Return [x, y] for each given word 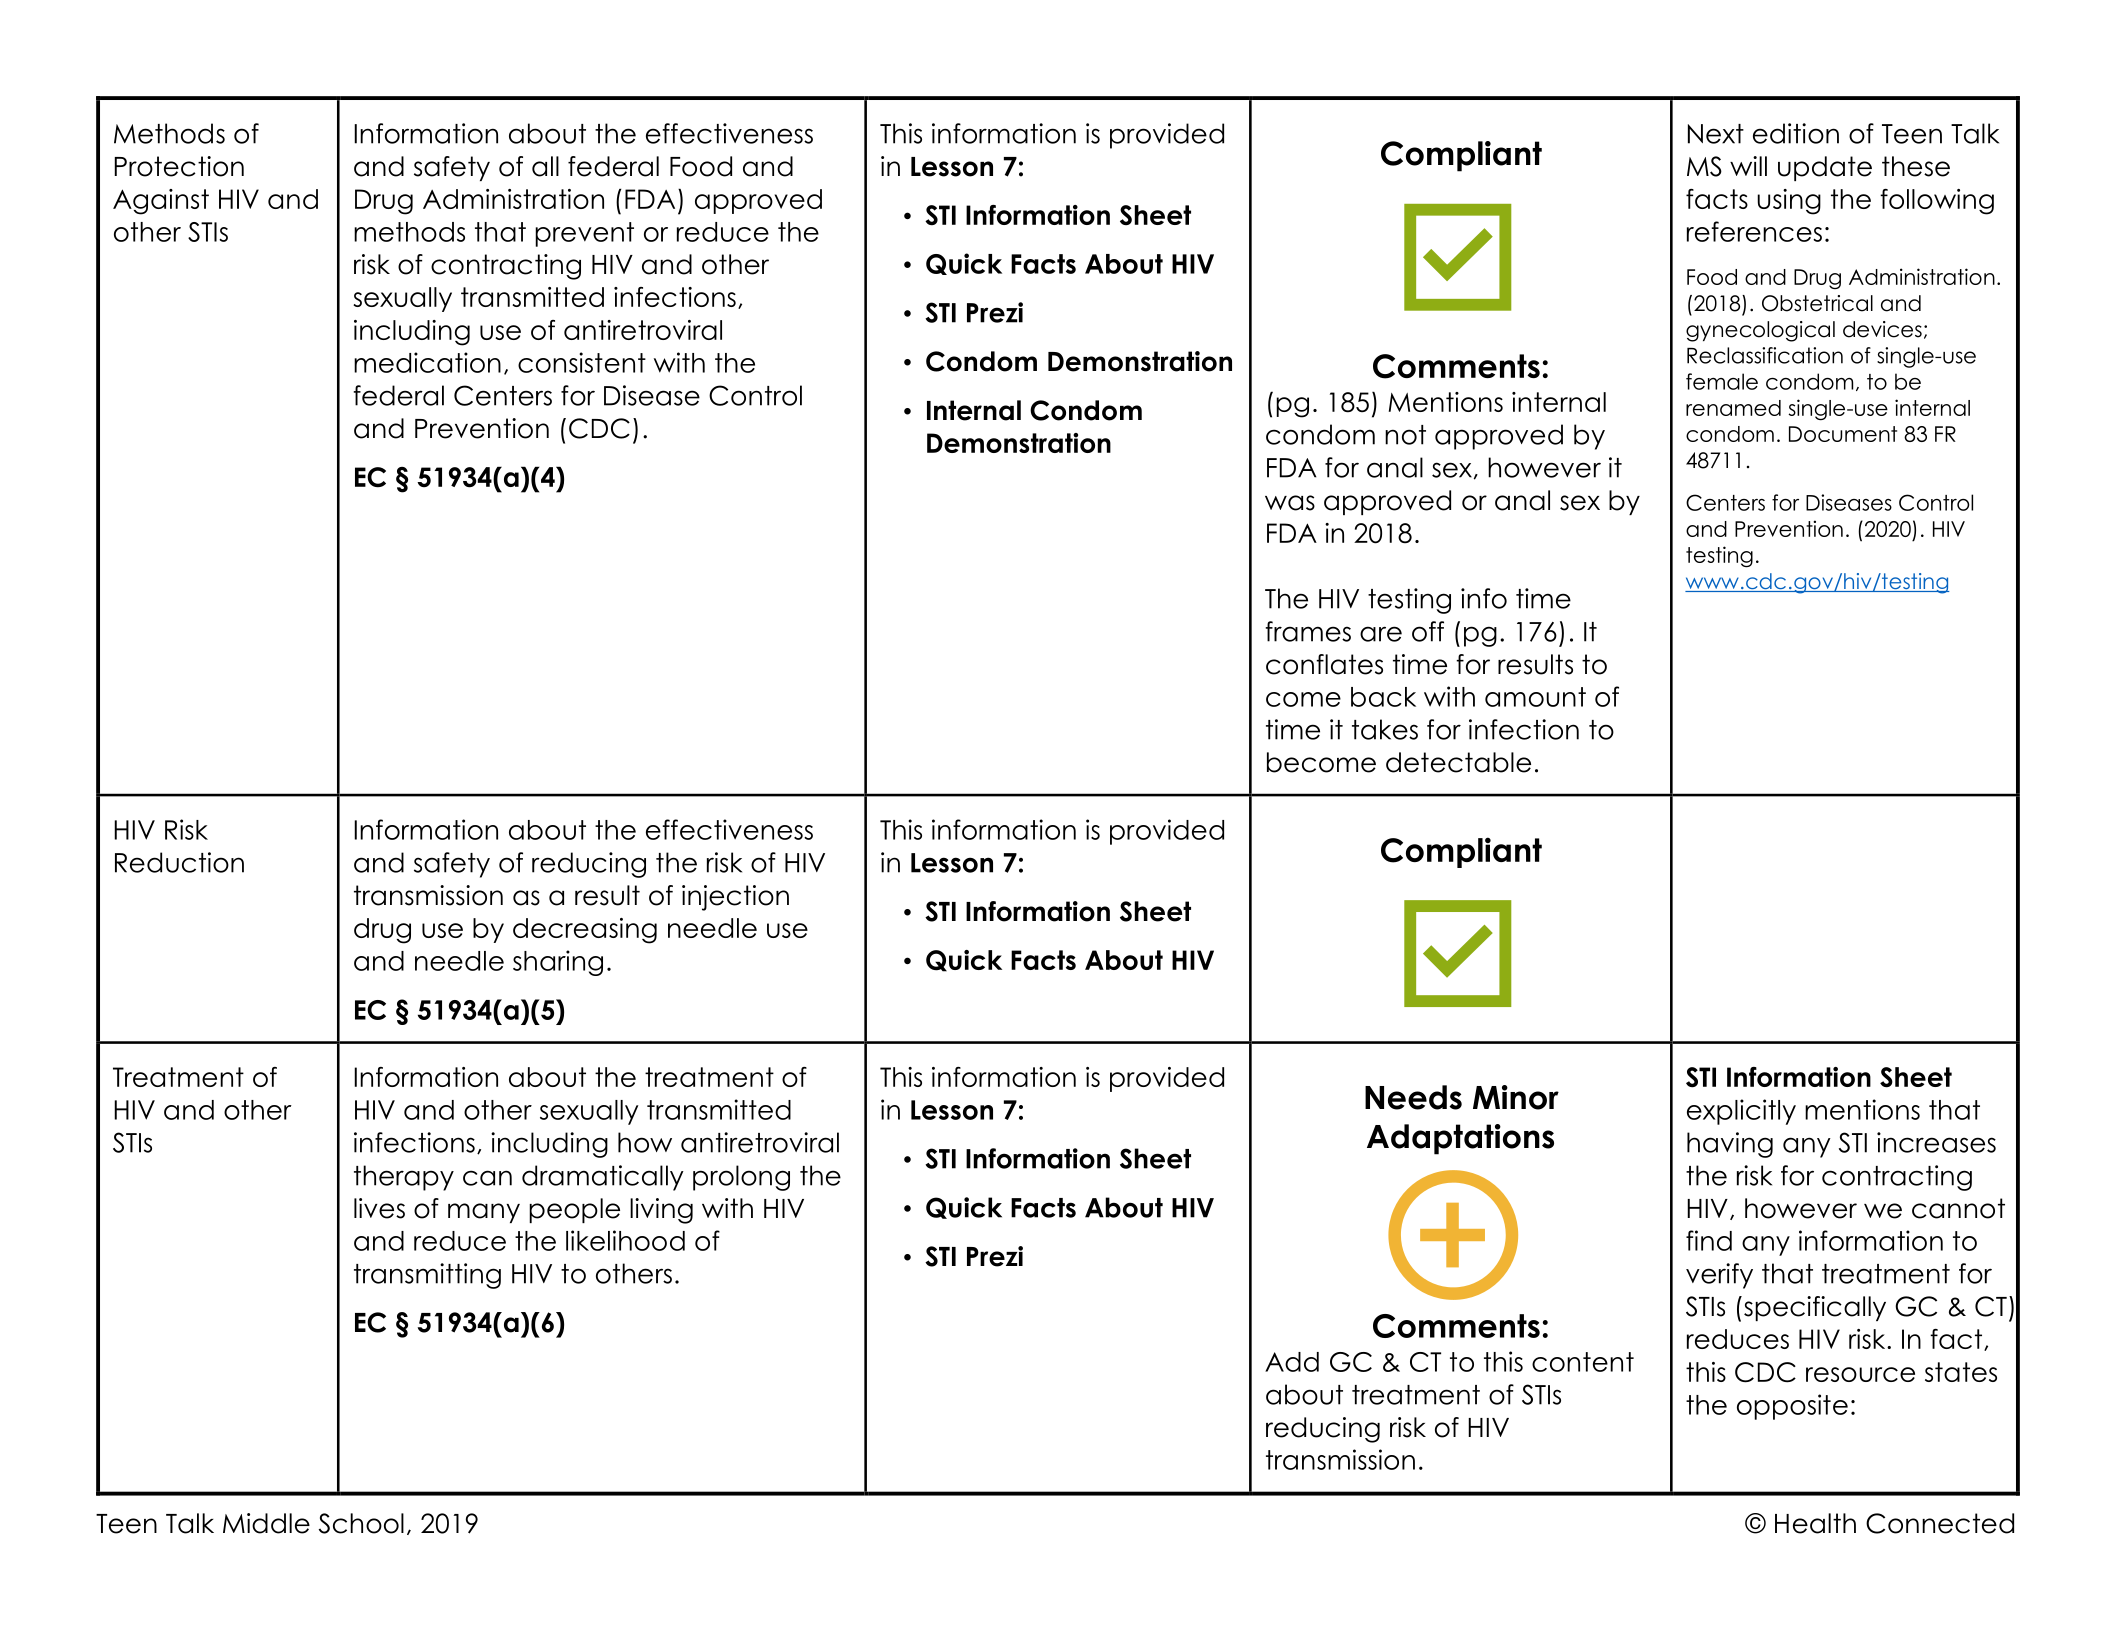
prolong [741, 1178]
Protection [179, 166]
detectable [1458, 762]
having [1730, 1145]
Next [1716, 134]
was [1290, 503]
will [1748, 166]
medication [427, 362]
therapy [404, 1178]
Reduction [179, 862]
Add [1292, 1362]
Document [1843, 434]
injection [735, 898]
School [361, 1523]
